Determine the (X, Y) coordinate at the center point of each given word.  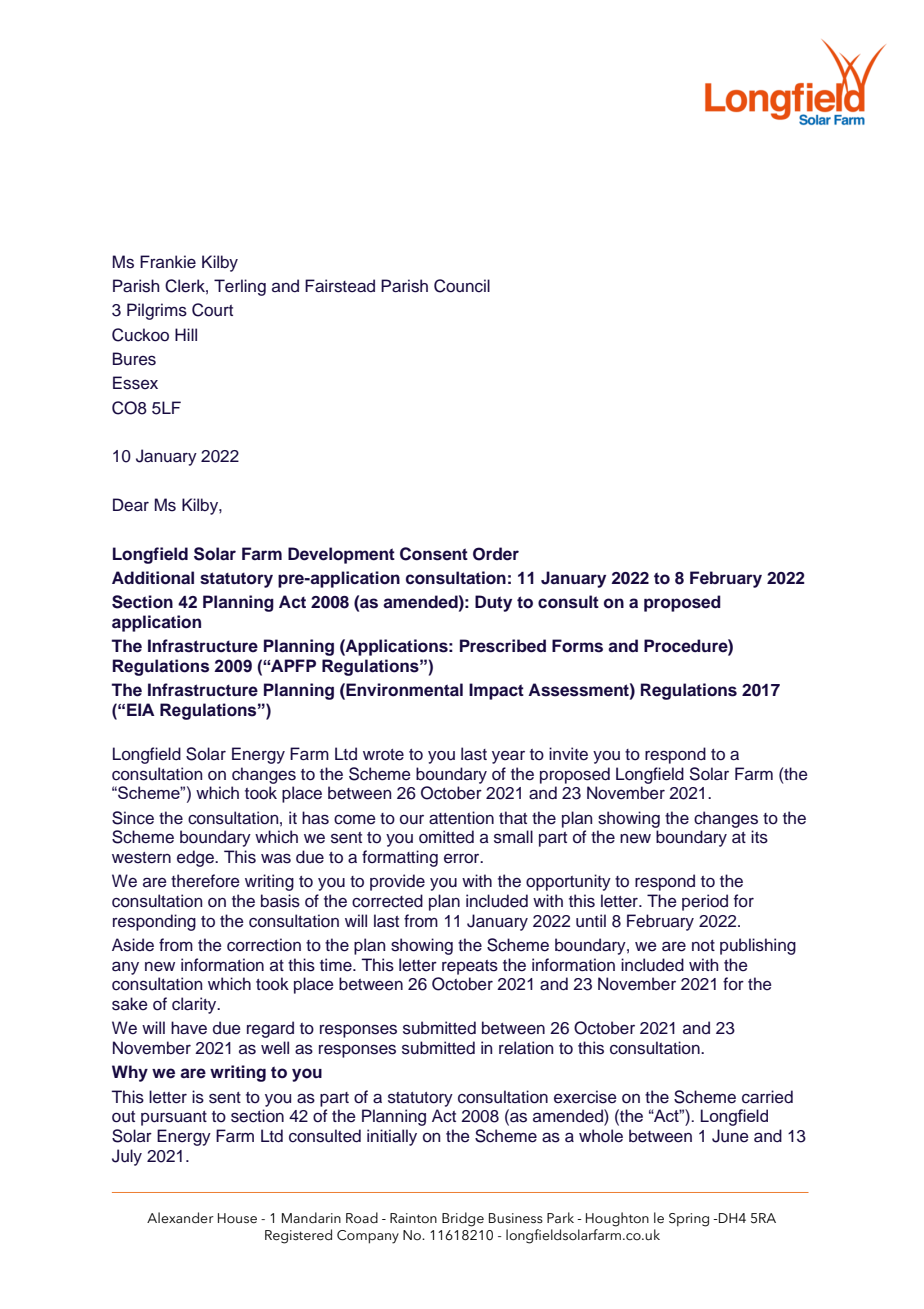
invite (568, 754)
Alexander (180, 1218)
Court (212, 310)
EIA (141, 709)
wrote (383, 755)
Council (462, 286)
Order (496, 554)
